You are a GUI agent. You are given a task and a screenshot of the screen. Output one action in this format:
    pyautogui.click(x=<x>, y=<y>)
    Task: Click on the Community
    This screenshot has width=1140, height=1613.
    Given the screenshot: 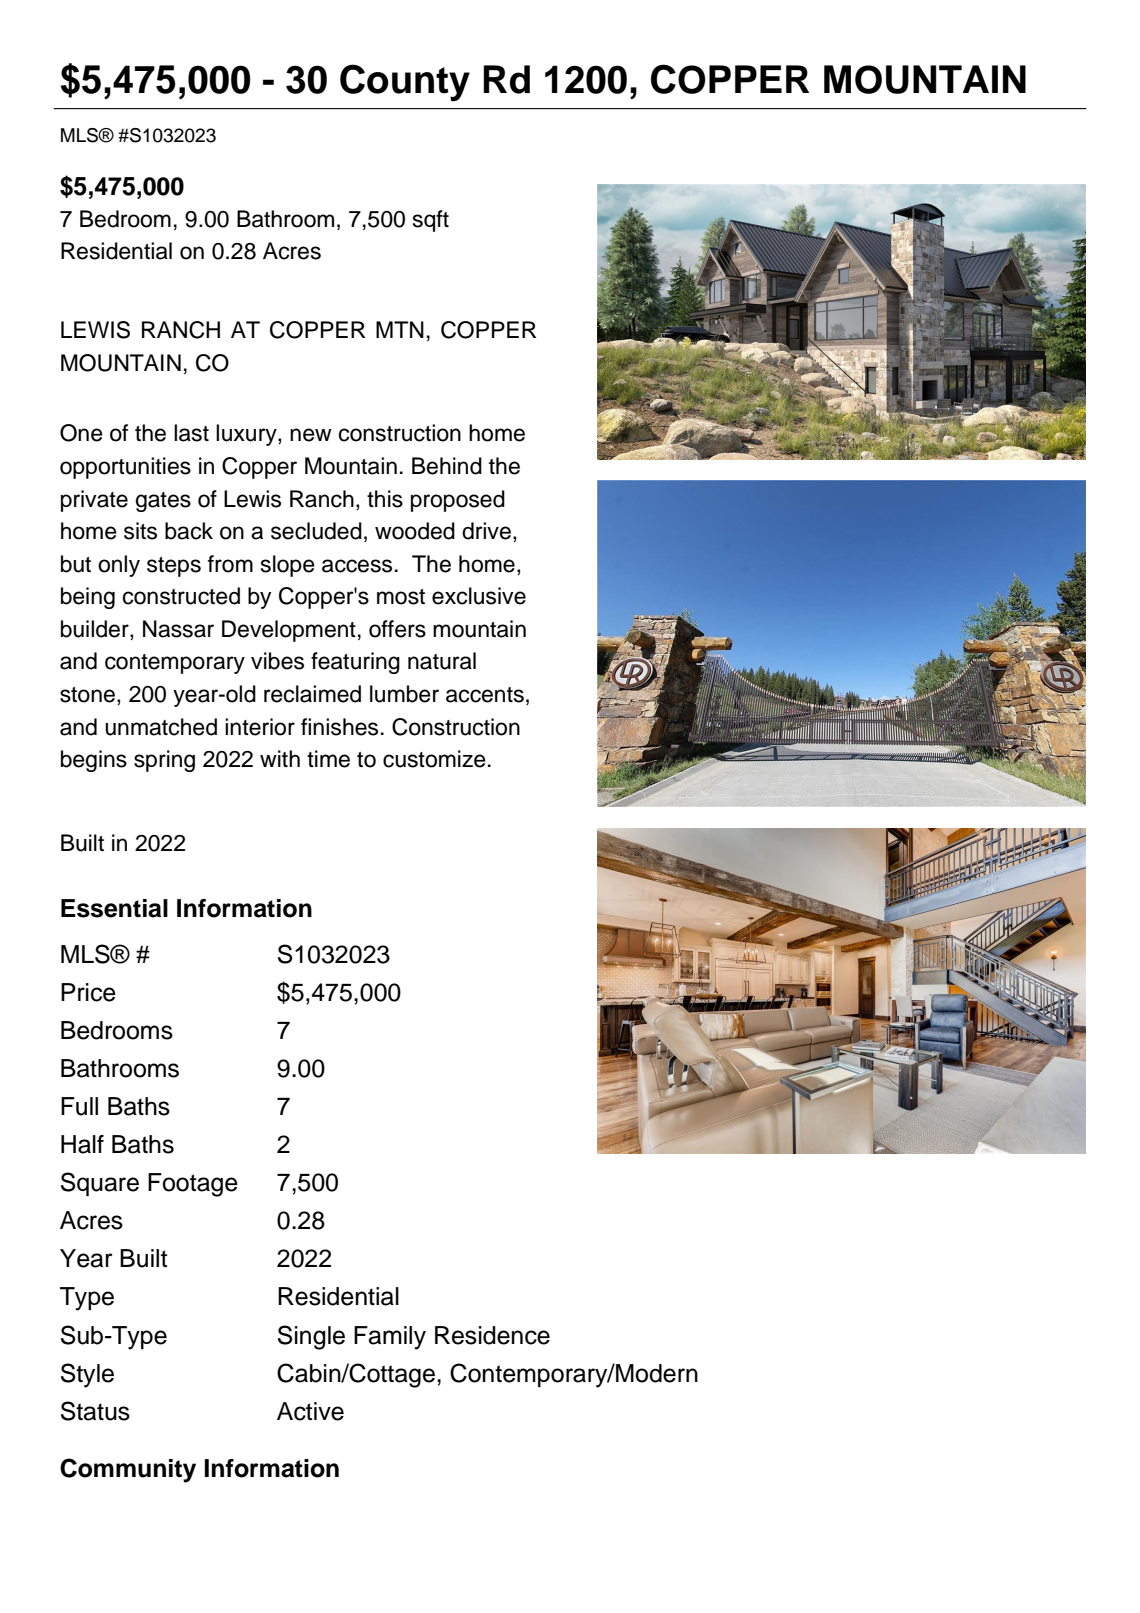 What is the action you would take?
    pyautogui.click(x=128, y=1470)
